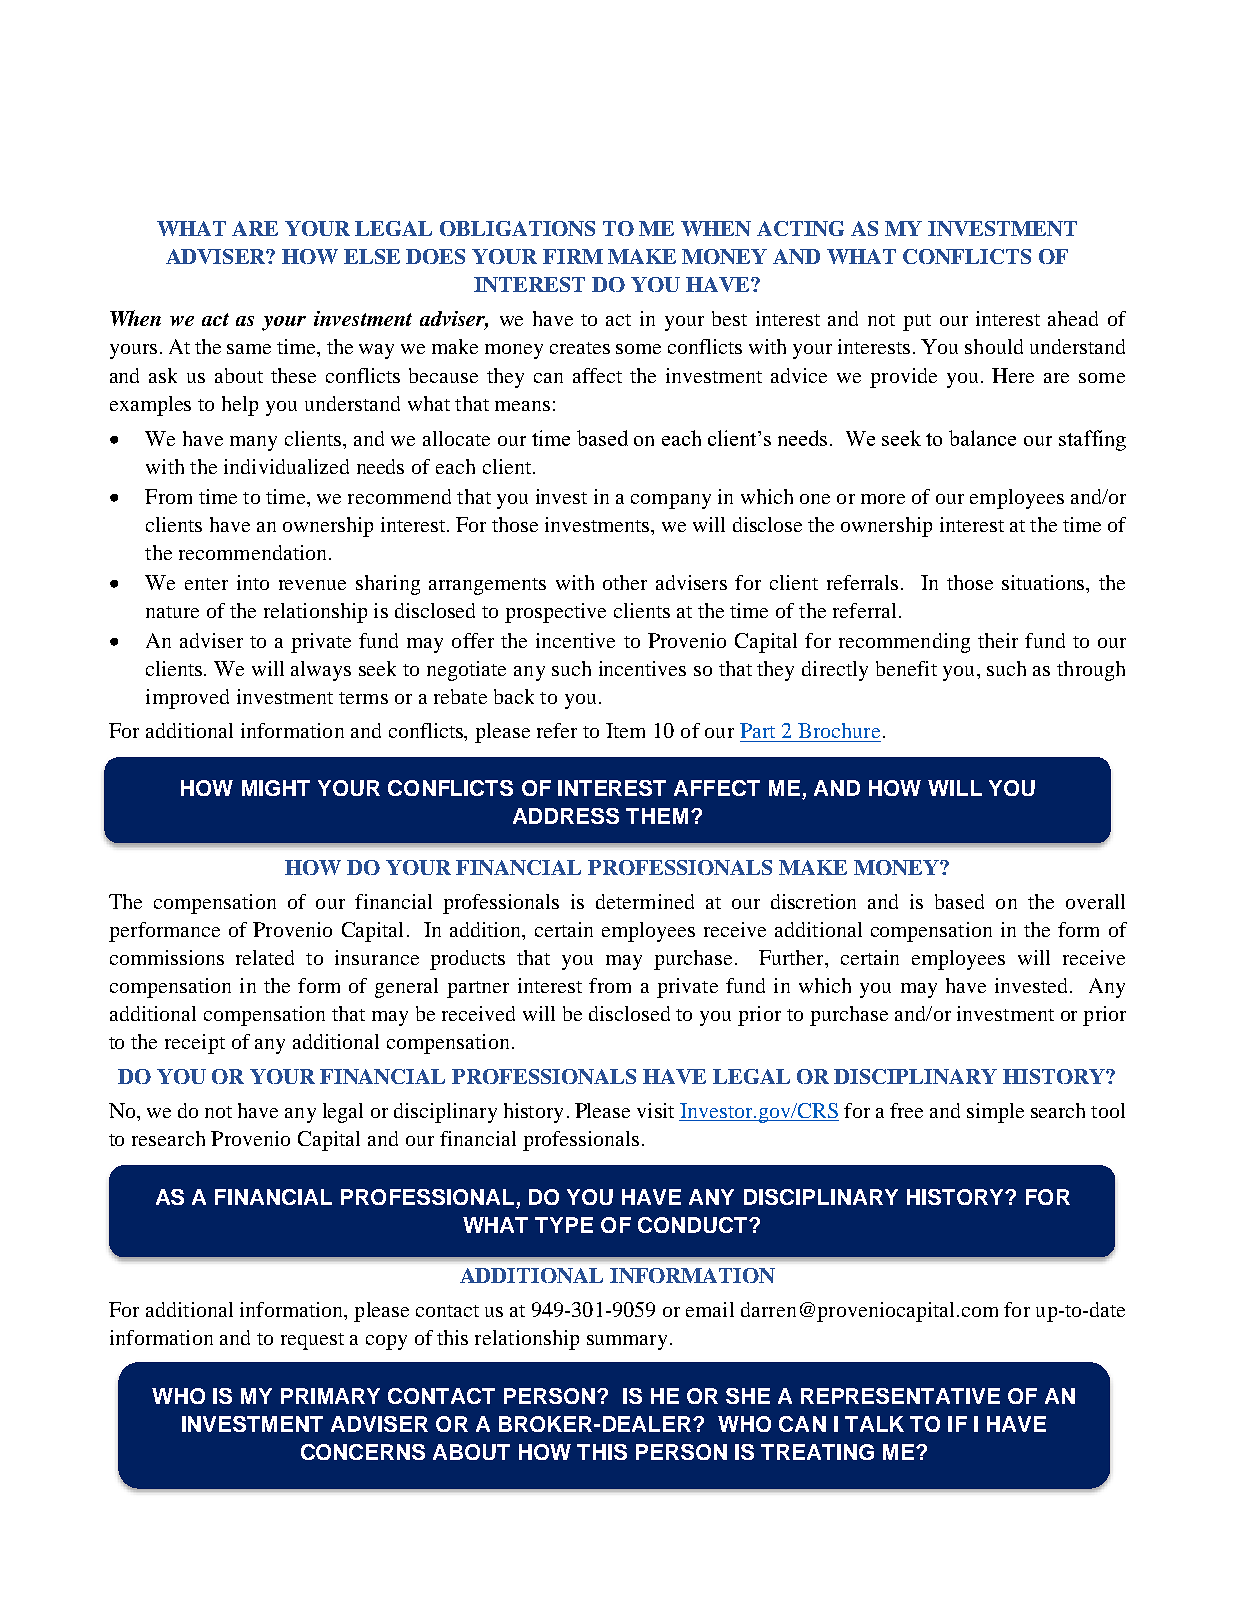 The image size is (1235, 1599). I want to click on summary, so click(627, 1342).
